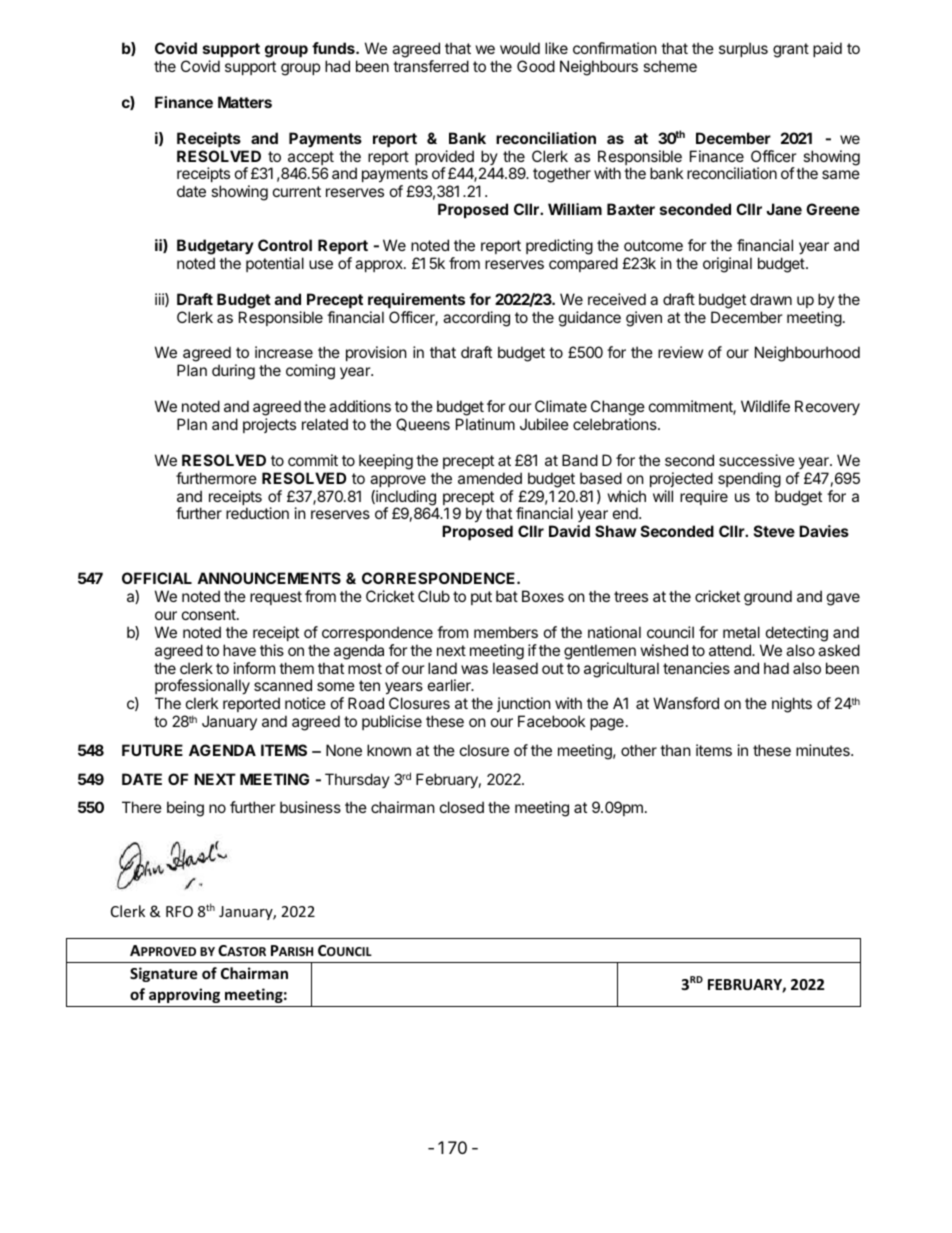  Describe the element at coordinates (462, 807) in the document. I see `closed` at that location.
